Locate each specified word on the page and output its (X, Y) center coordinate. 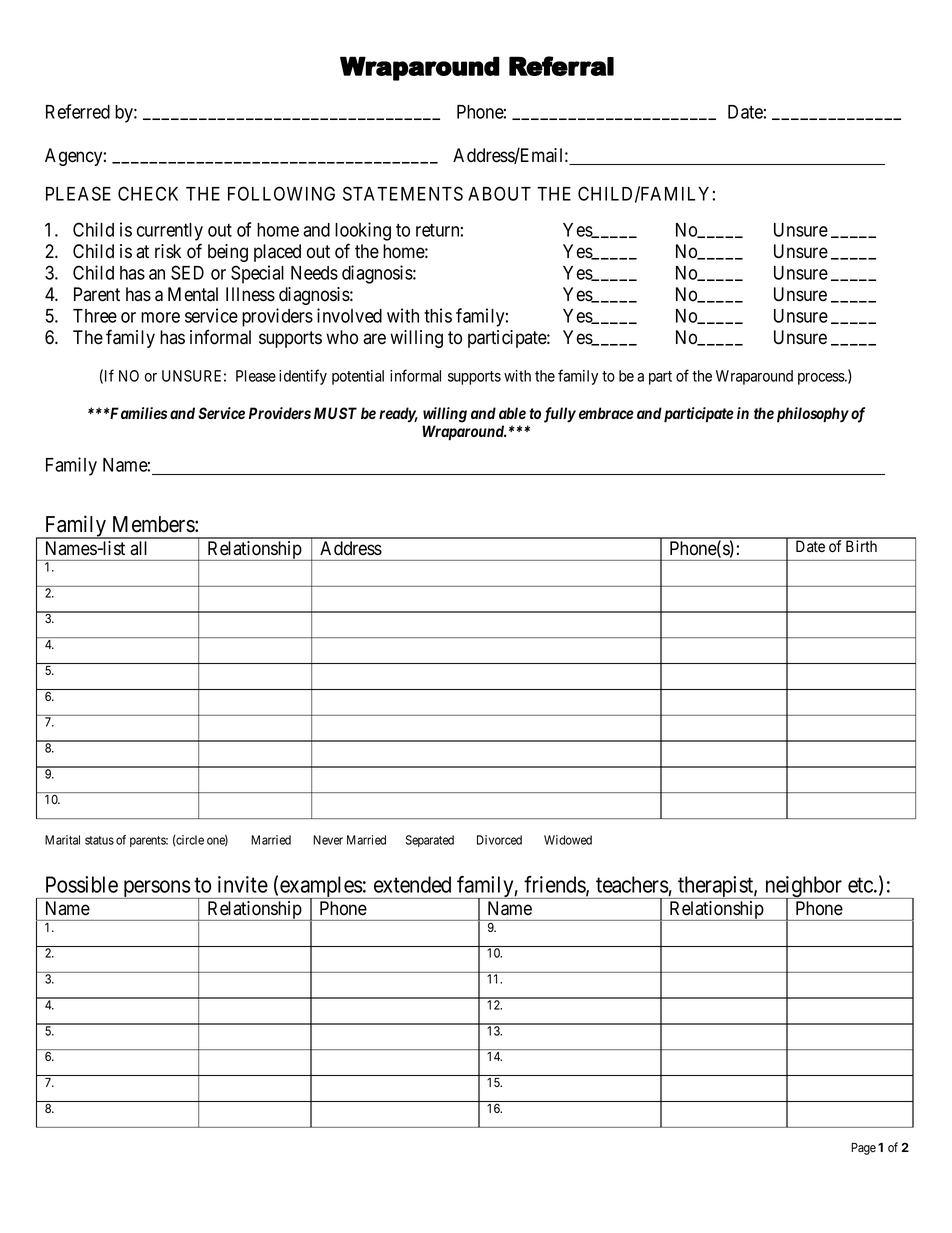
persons (156, 889)
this (438, 315)
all (139, 548)
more (160, 317)
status (99, 840)
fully (560, 415)
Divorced (499, 840)
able (512, 413)
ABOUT (499, 193)
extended (412, 884)
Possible (82, 884)
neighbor (804, 888)
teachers (632, 884)
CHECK (148, 193)
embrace (606, 413)
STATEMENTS (403, 193)
